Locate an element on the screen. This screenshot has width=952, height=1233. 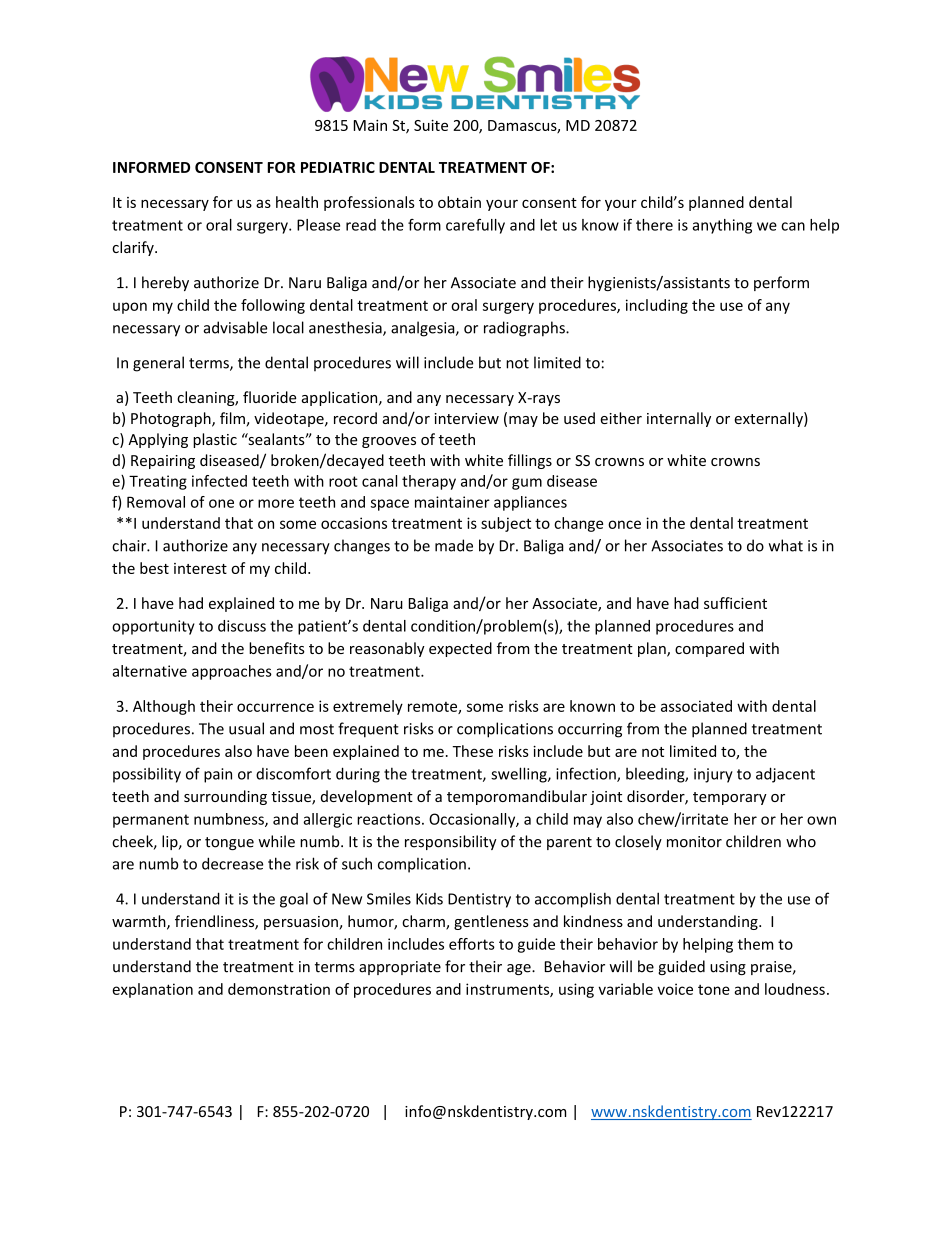
interest is located at coordinates (200, 568).
